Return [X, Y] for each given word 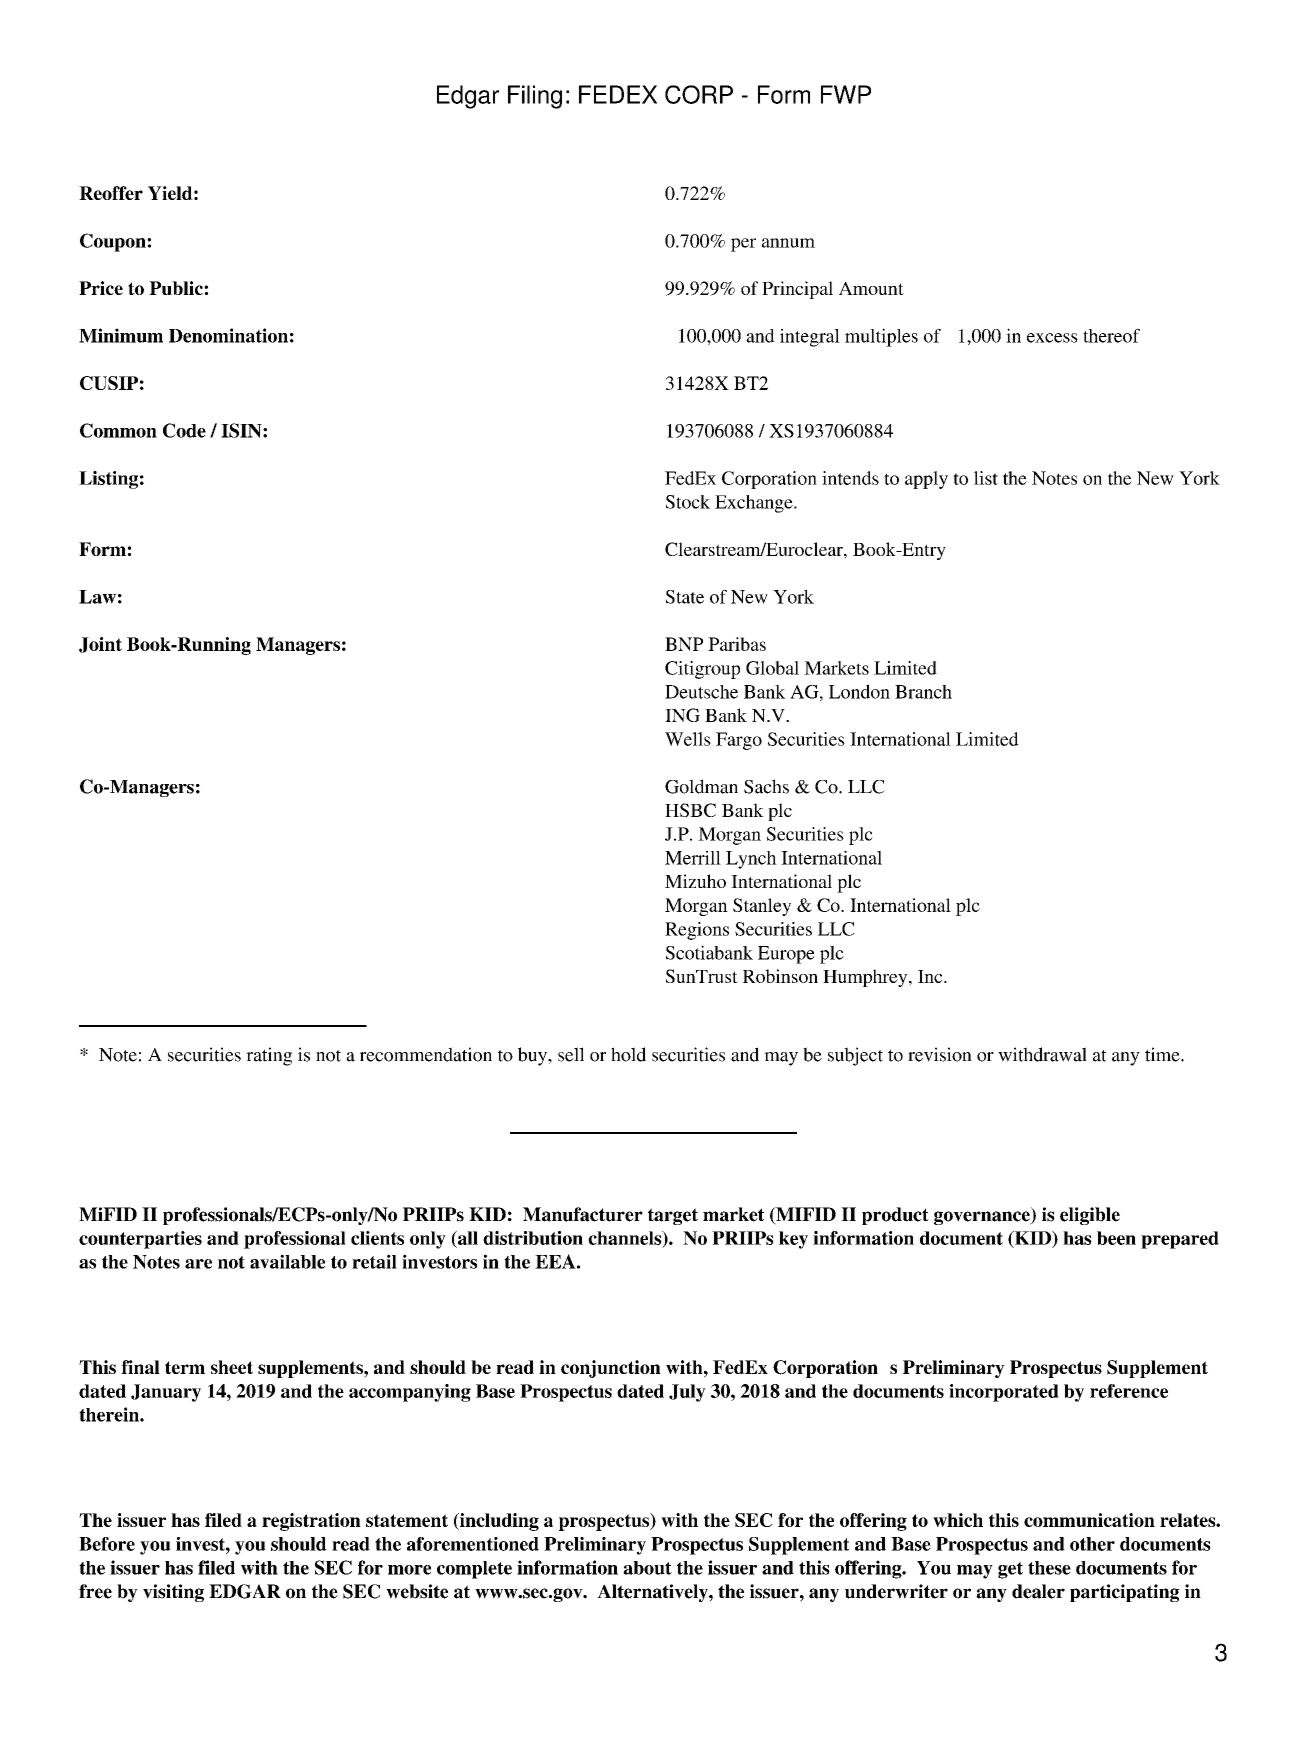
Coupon [114, 242]
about [647, 1568]
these [1049, 1568]
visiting [173, 1593]
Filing [535, 97]
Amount [871, 288]
